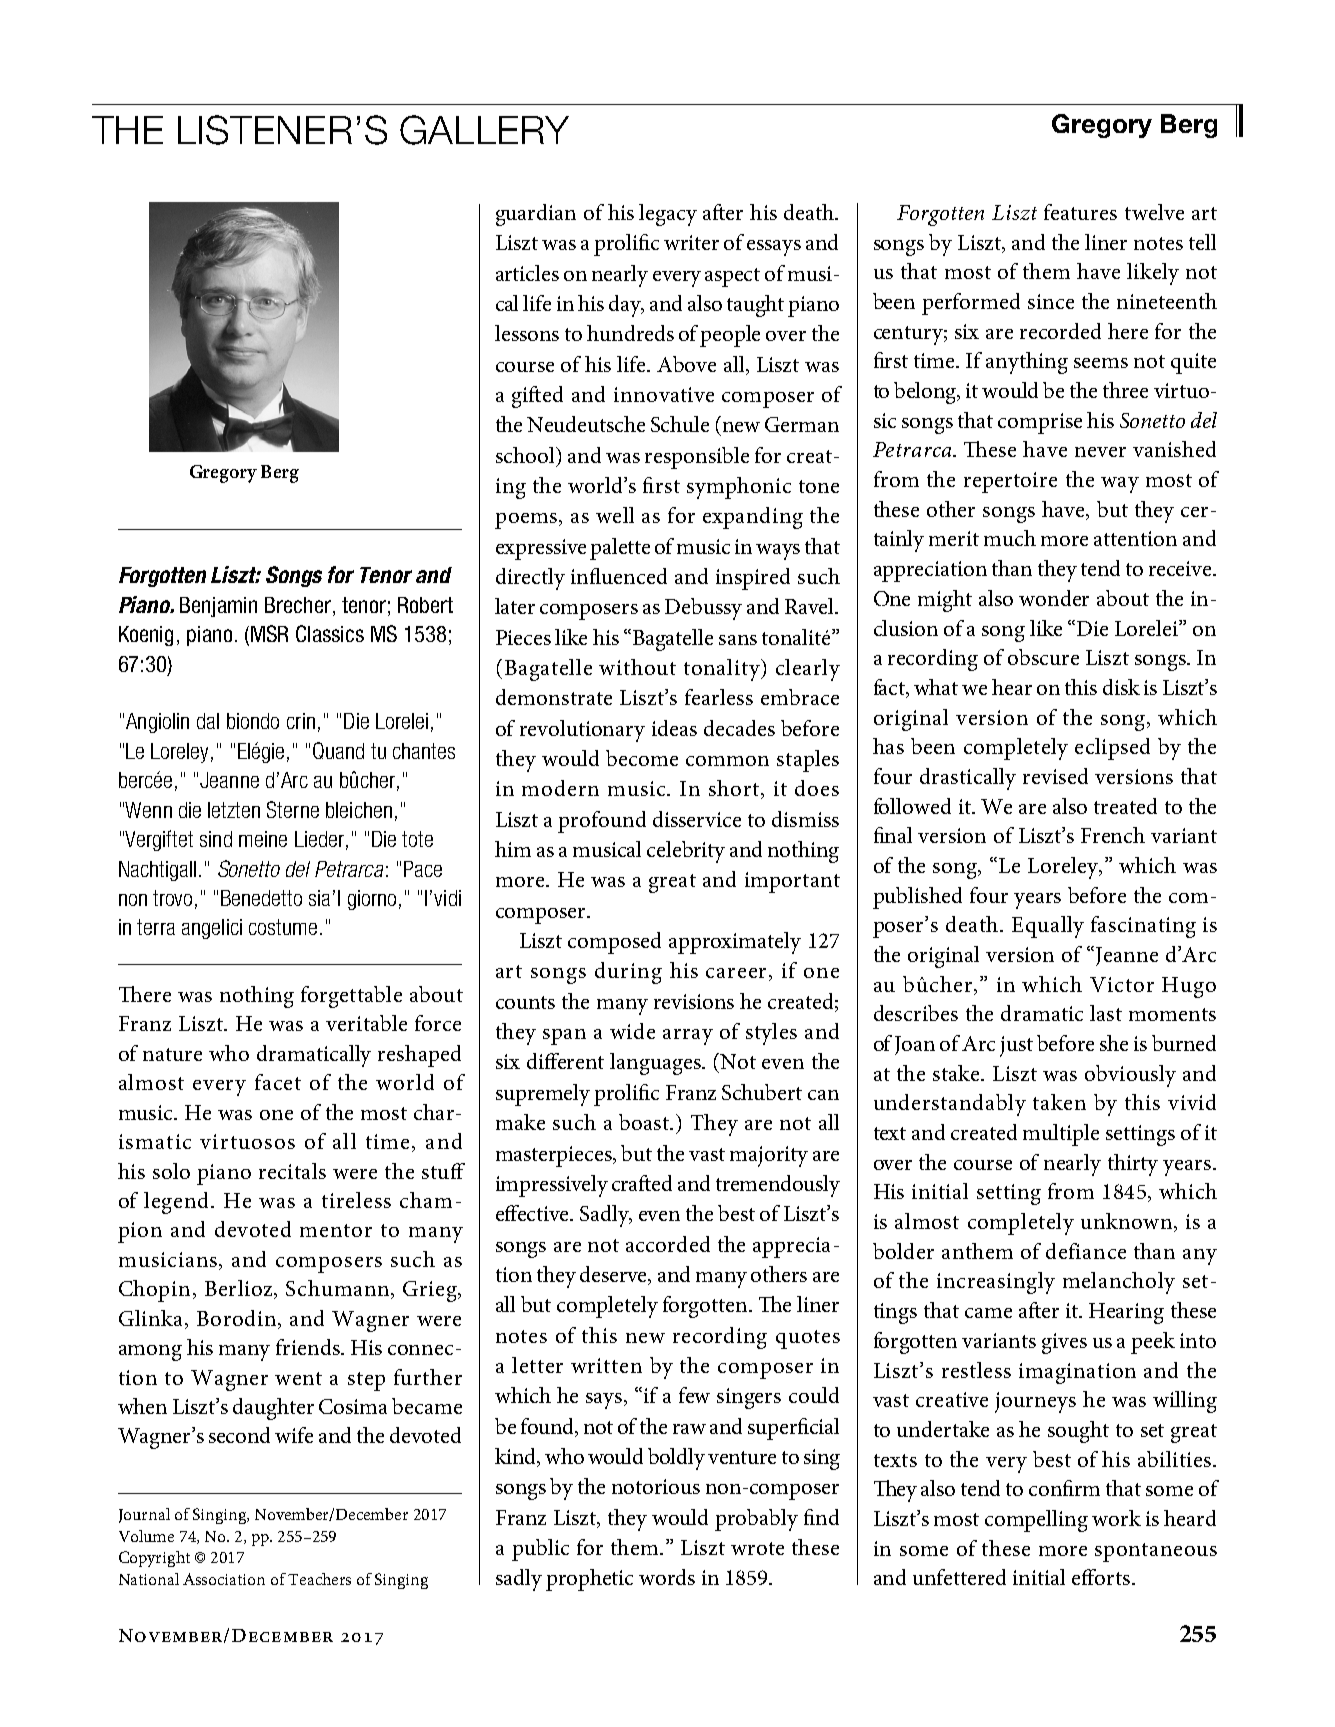 The width and height of the document is (1335, 1727). Describe the element at coordinates (263, 839) in the document. I see `meine` at that location.
